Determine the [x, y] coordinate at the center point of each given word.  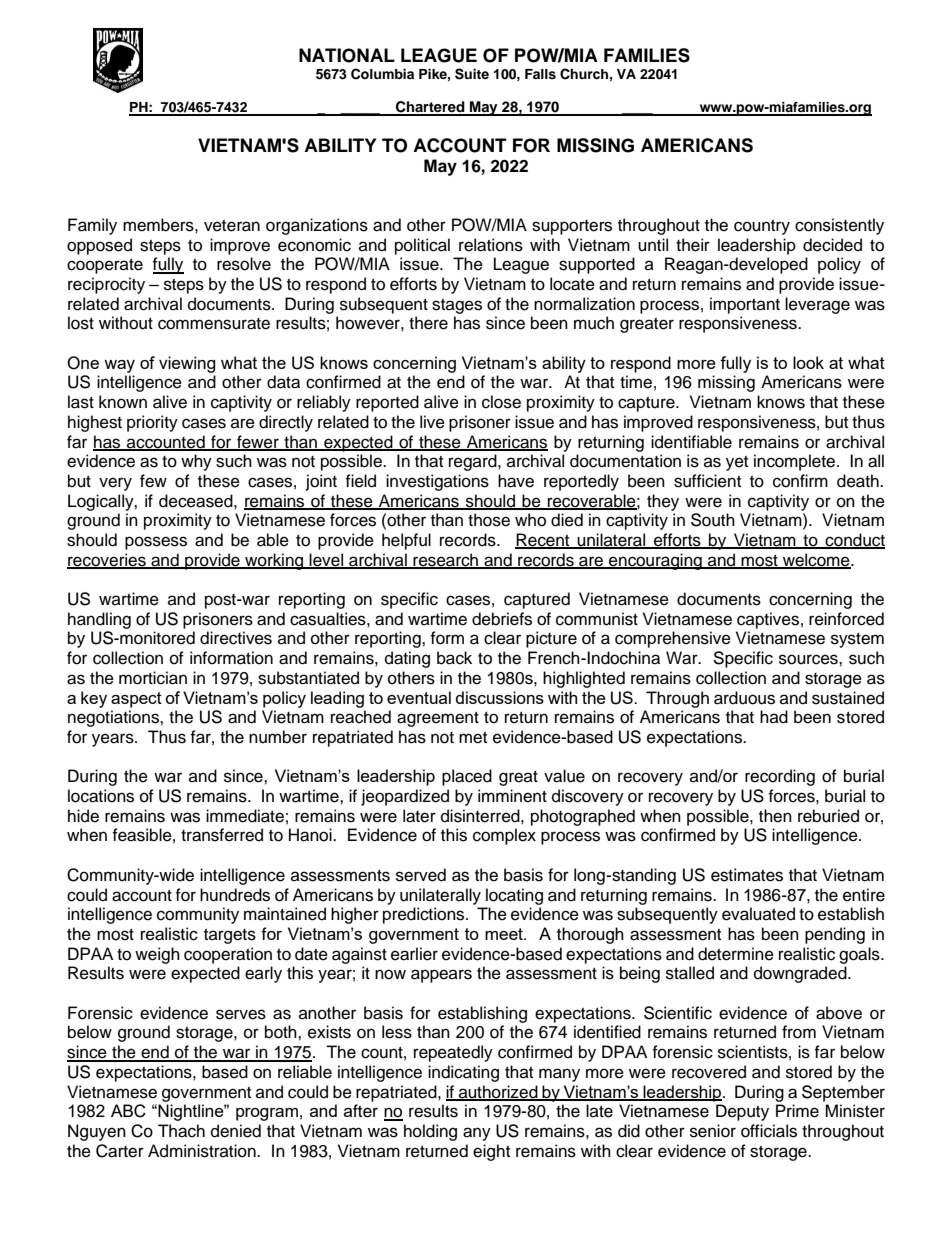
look [808, 362]
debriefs [502, 619]
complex [504, 836]
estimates [747, 875]
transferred [222, 835]
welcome [816, 561]
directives [236, 638]
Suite [472, 74]
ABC [128, 1111]
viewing [187, 364]
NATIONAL [347, 55]
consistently [839, 226]
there [428, 323]
